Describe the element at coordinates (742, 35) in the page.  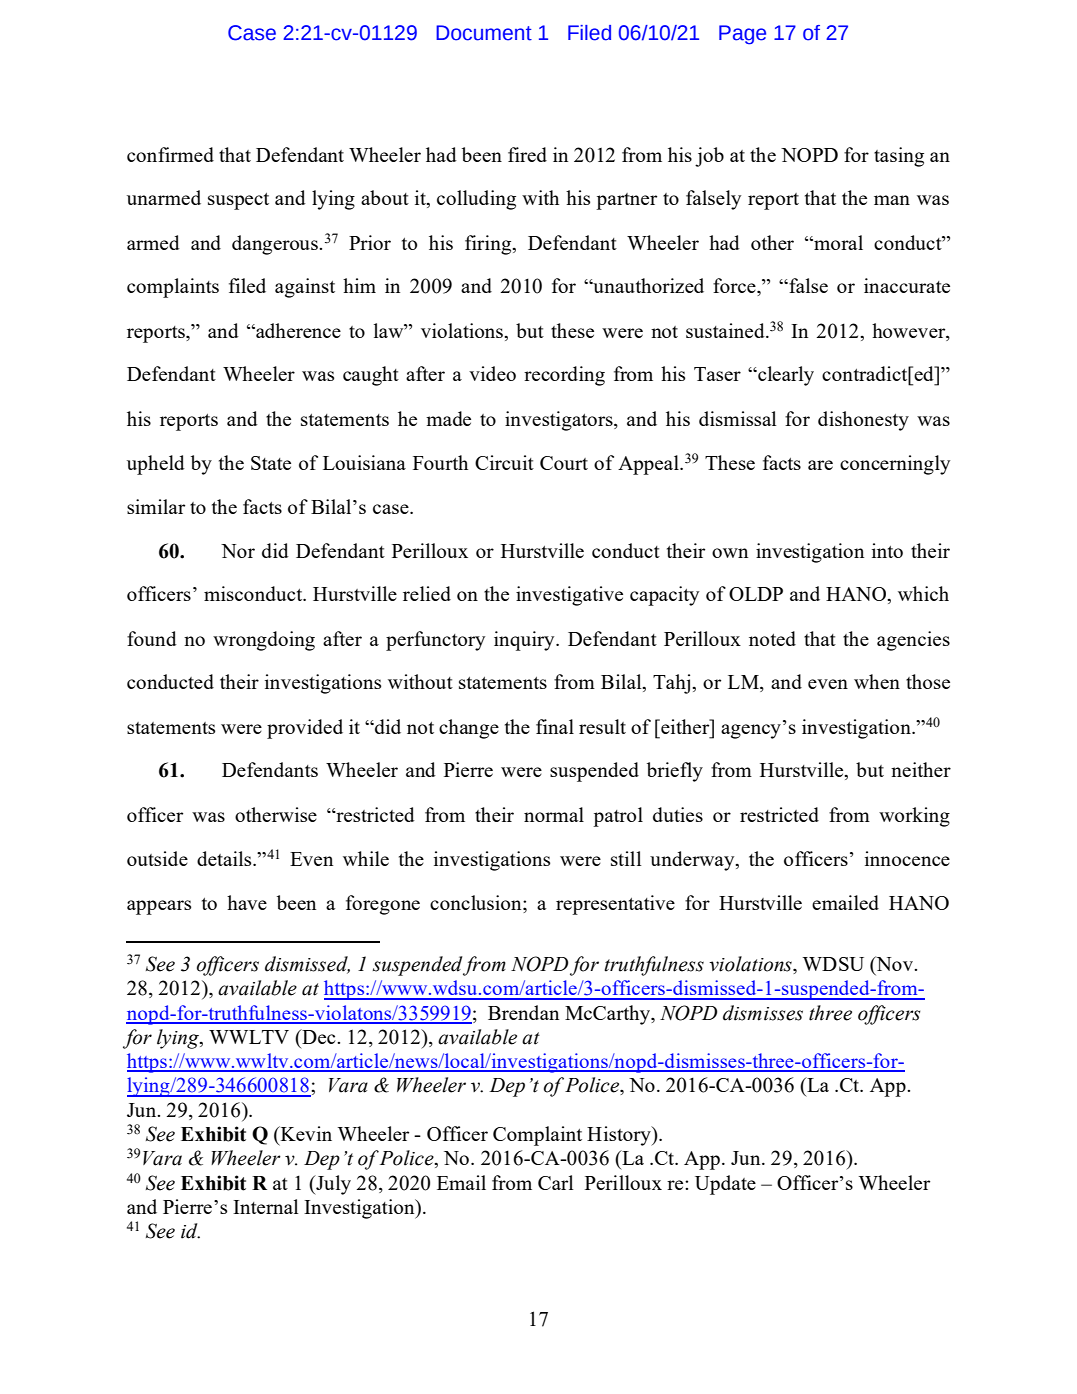
I see `Page` at that location.
